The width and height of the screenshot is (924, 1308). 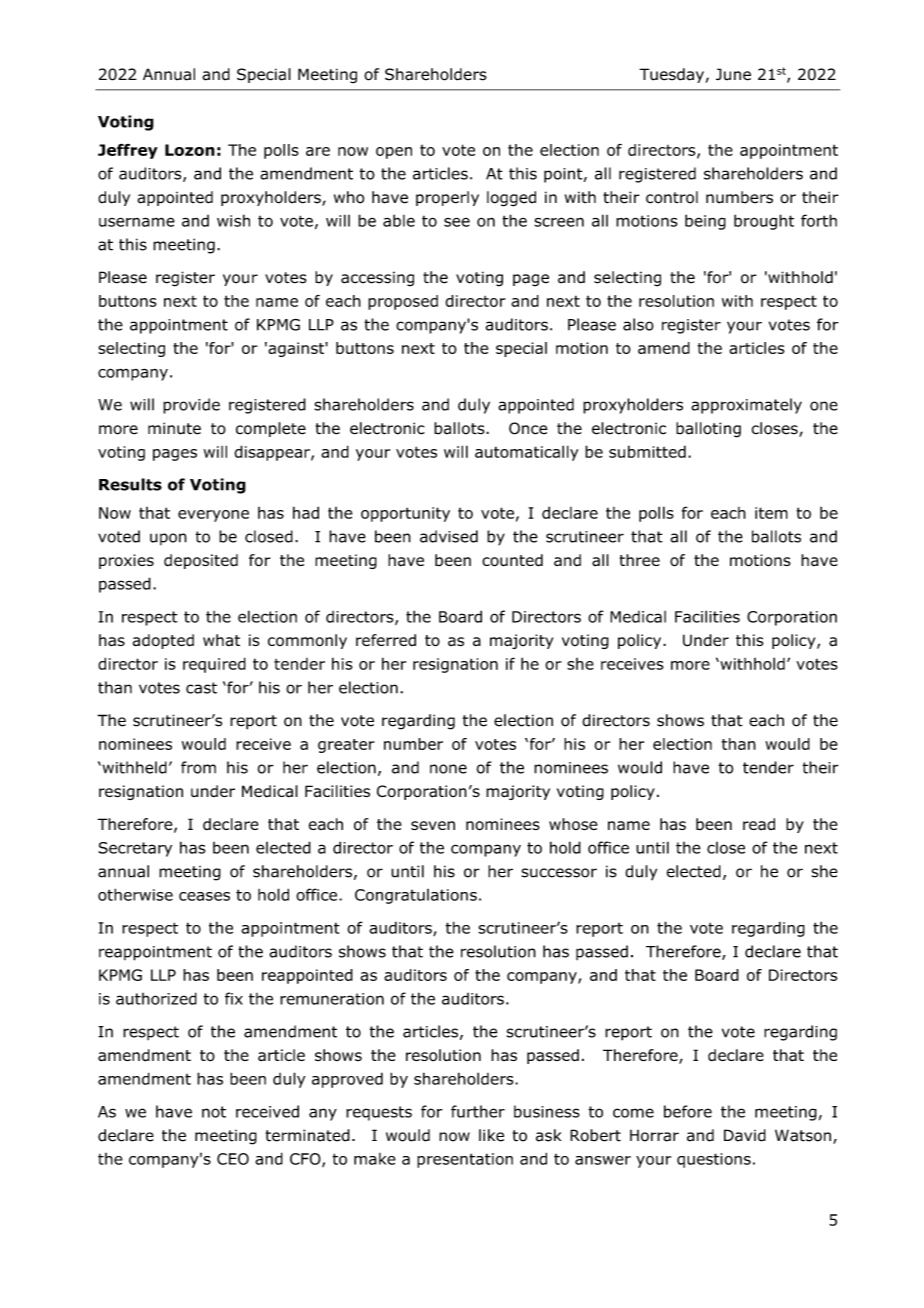 What do you see at coordinates (191, 406) in the screenshot?
I see `provide` at bounding box center [191, 406].
